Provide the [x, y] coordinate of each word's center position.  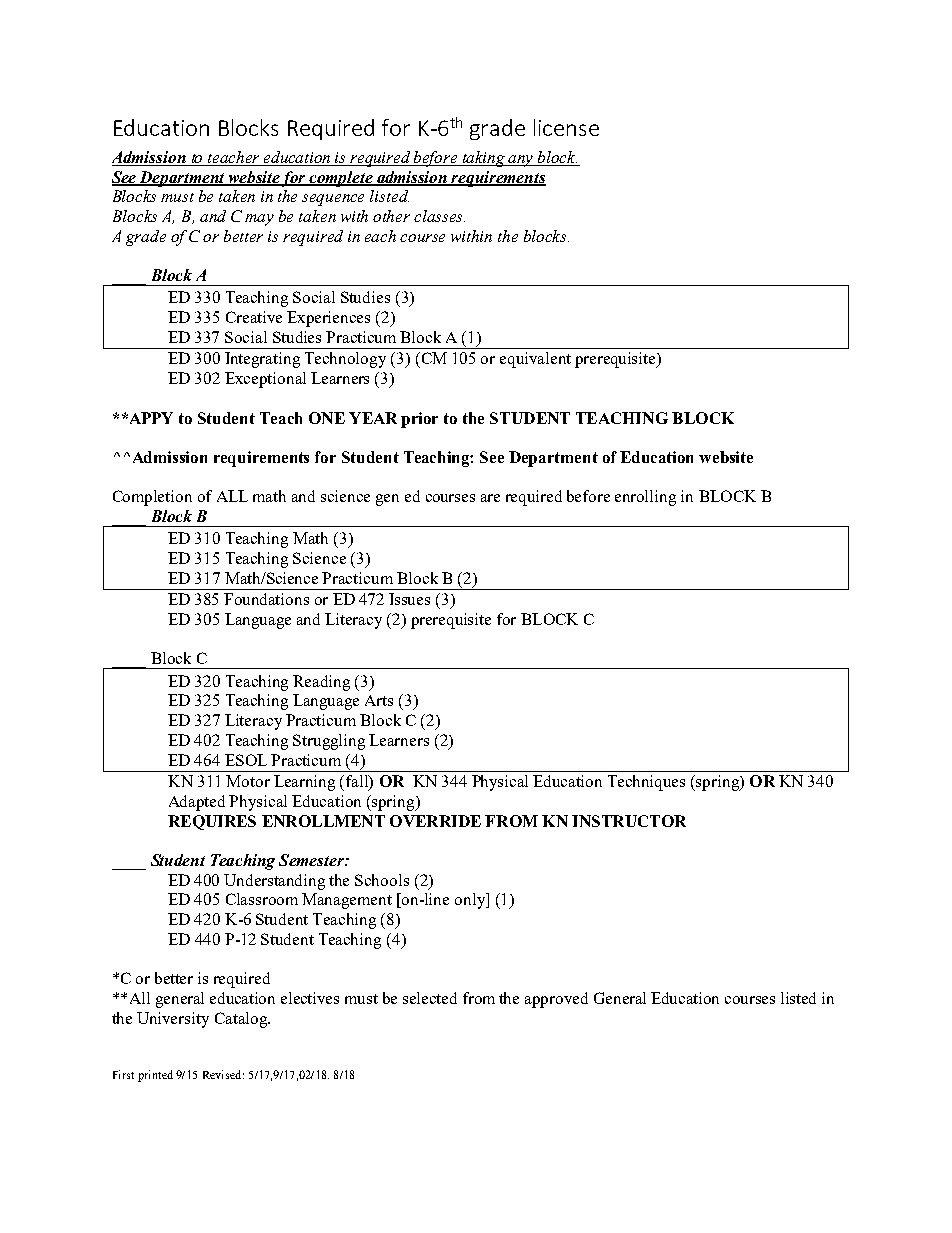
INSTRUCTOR [629, 821]
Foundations [266, 599]
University [173, 1020]
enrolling [645, 498]
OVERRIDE [435, 821]
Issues [409, 599]
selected [430, 998]
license [566, 127]
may [259, 220]
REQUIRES [212, 822]
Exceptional [265, 380]
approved [556, 1000]
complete [341, 179]
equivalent [535, 360]
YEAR [373, 418]
